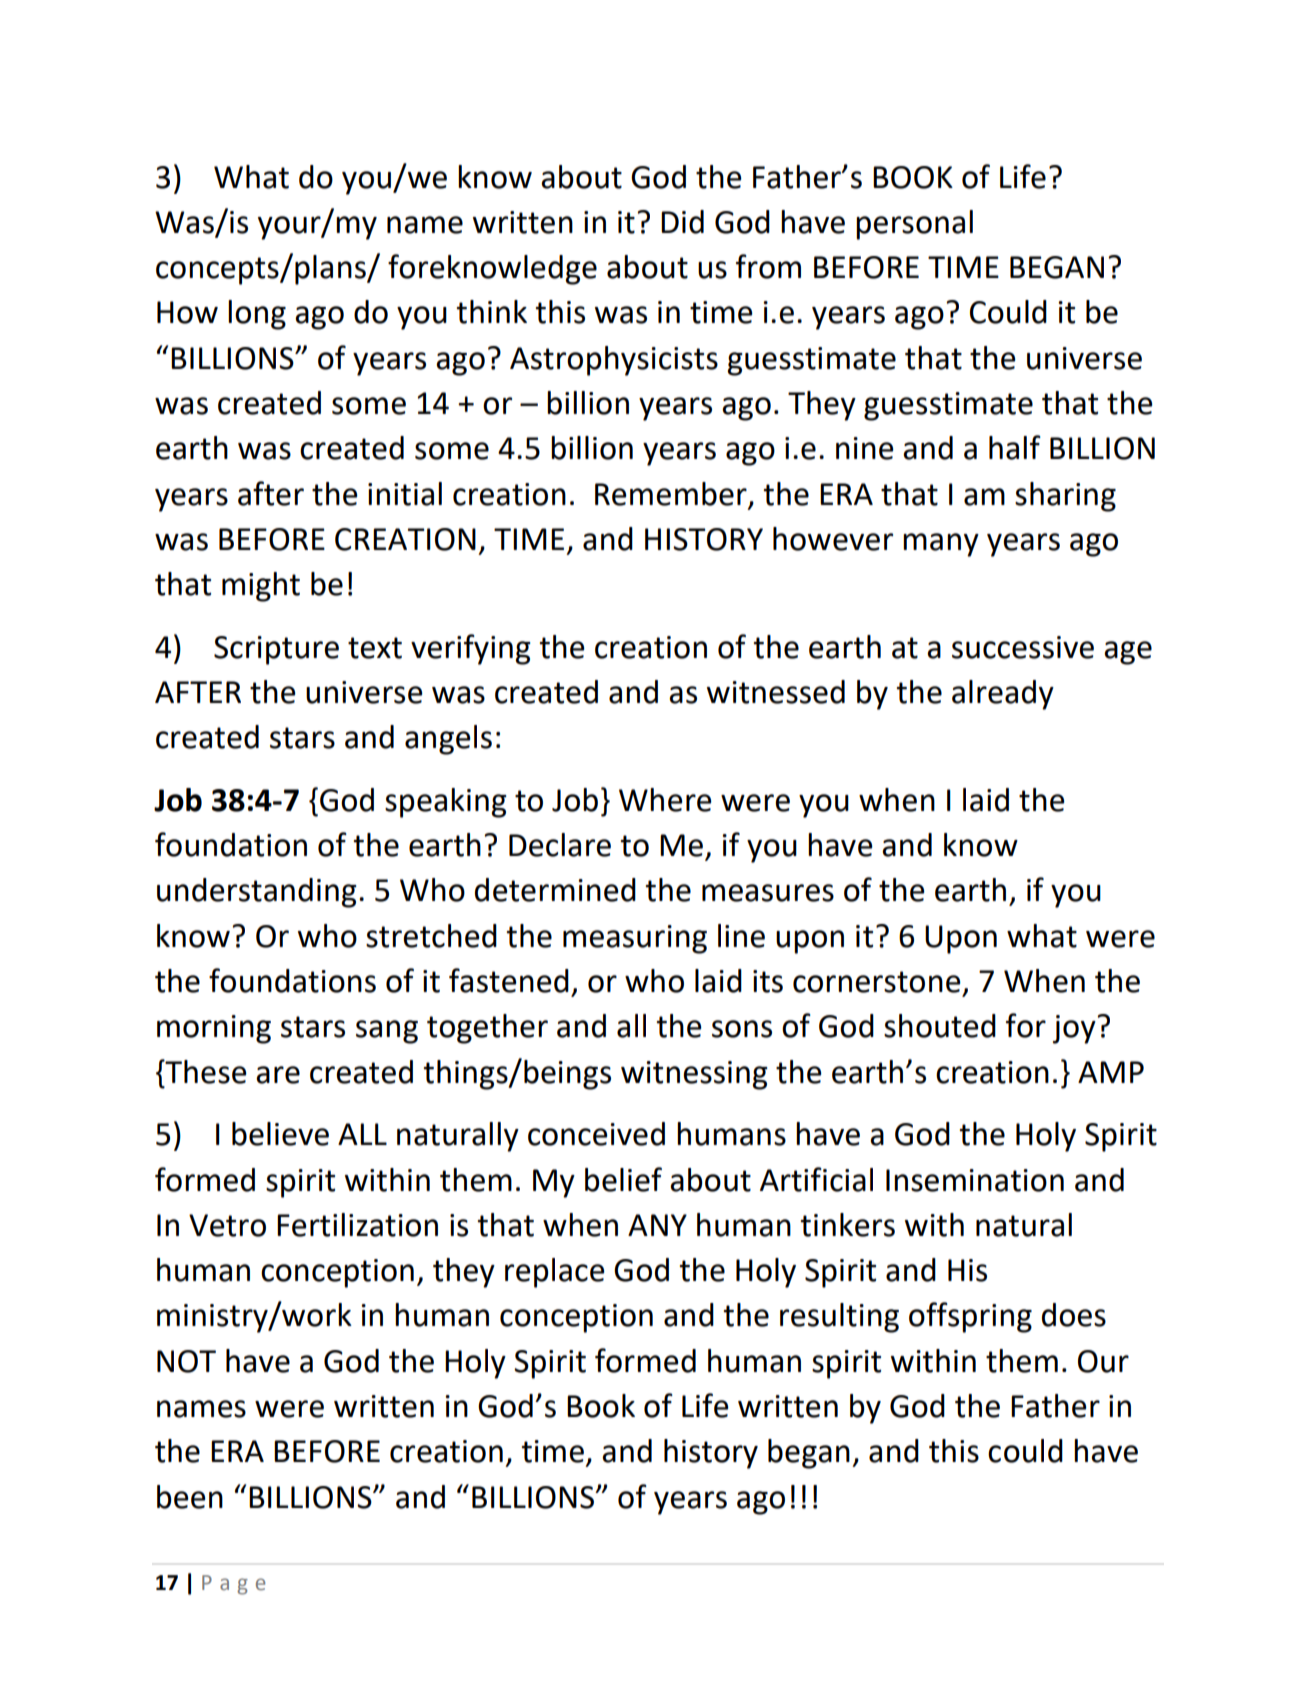 The width and height of the screenshot is (1315, 1702). I want to click on long, so click(257, 315).
